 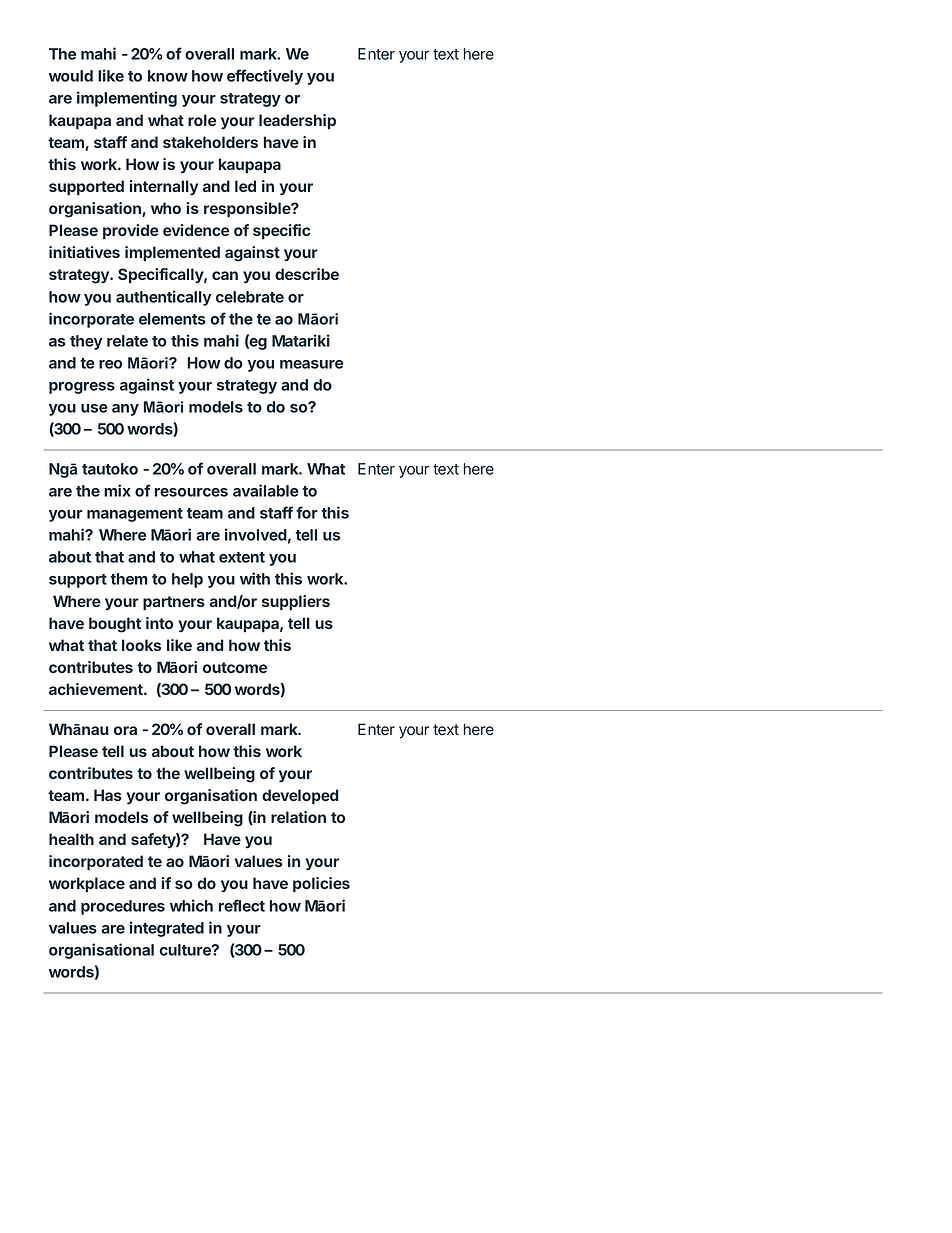 What do you see at coordinates (117, 490) in the screenshot?
I see `mix` at bounding box center [117, 490].
